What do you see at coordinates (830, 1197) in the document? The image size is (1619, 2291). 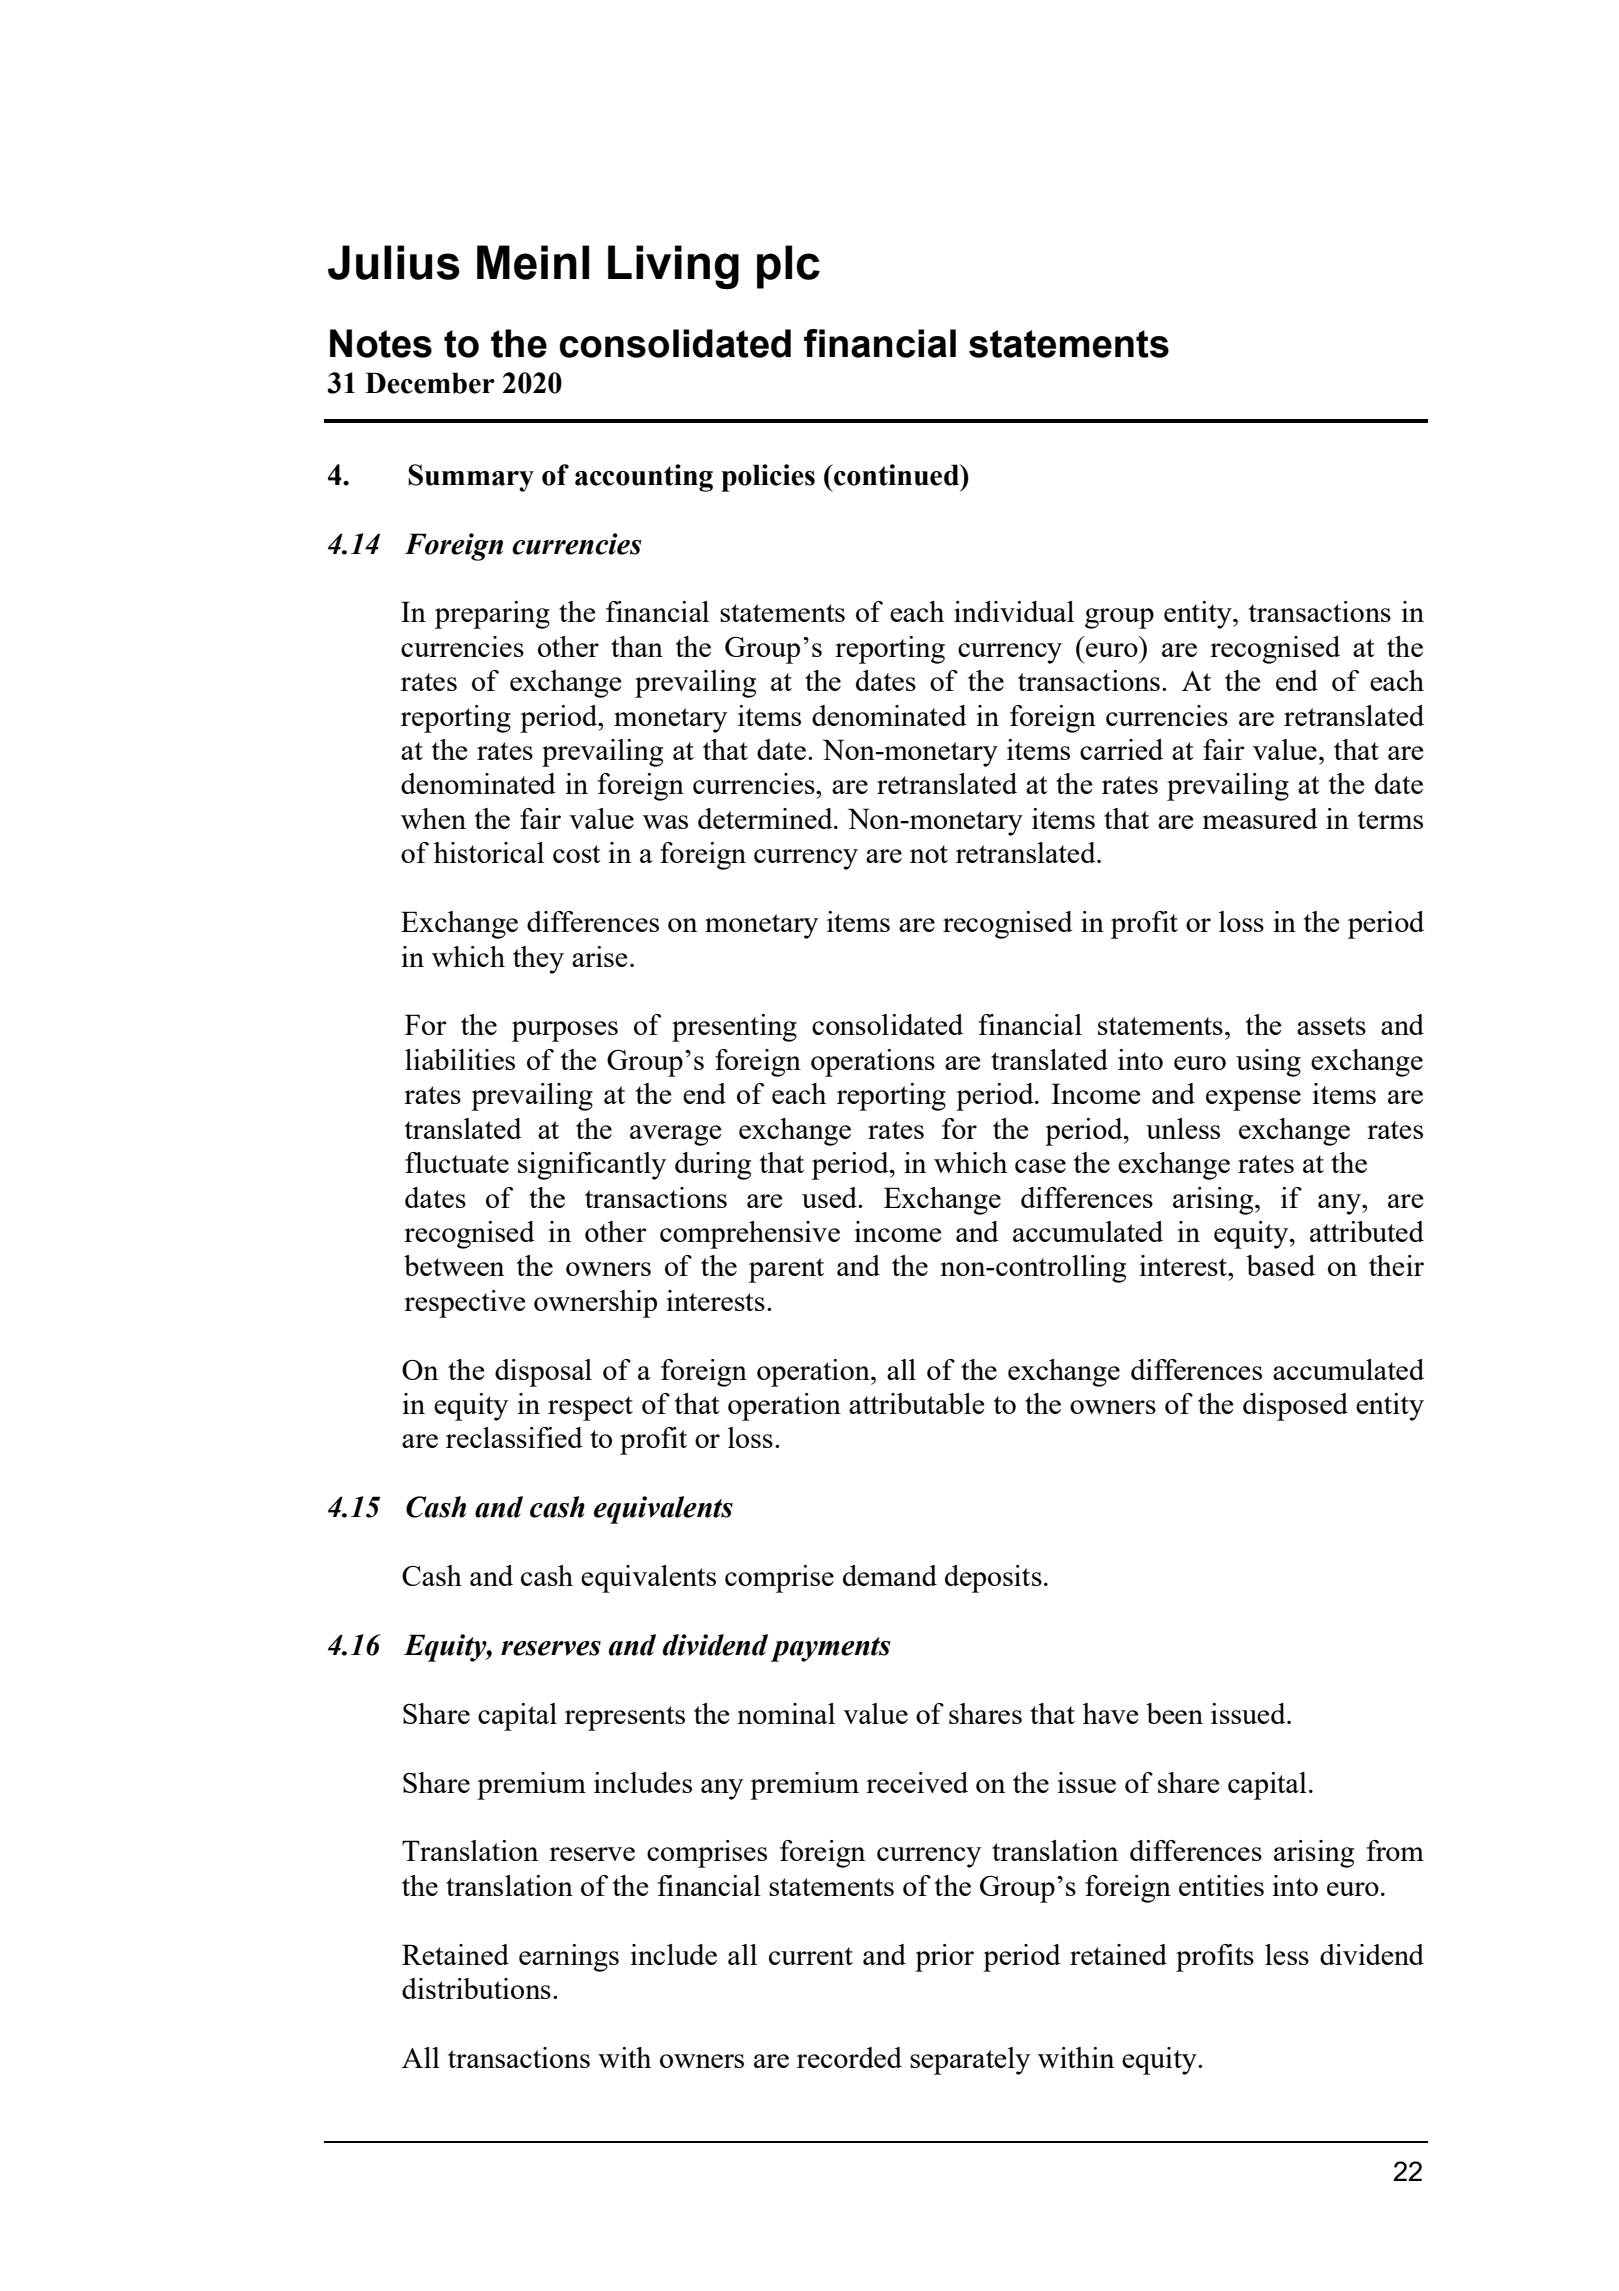 I see `used` at bounding box center [830, 1197].
